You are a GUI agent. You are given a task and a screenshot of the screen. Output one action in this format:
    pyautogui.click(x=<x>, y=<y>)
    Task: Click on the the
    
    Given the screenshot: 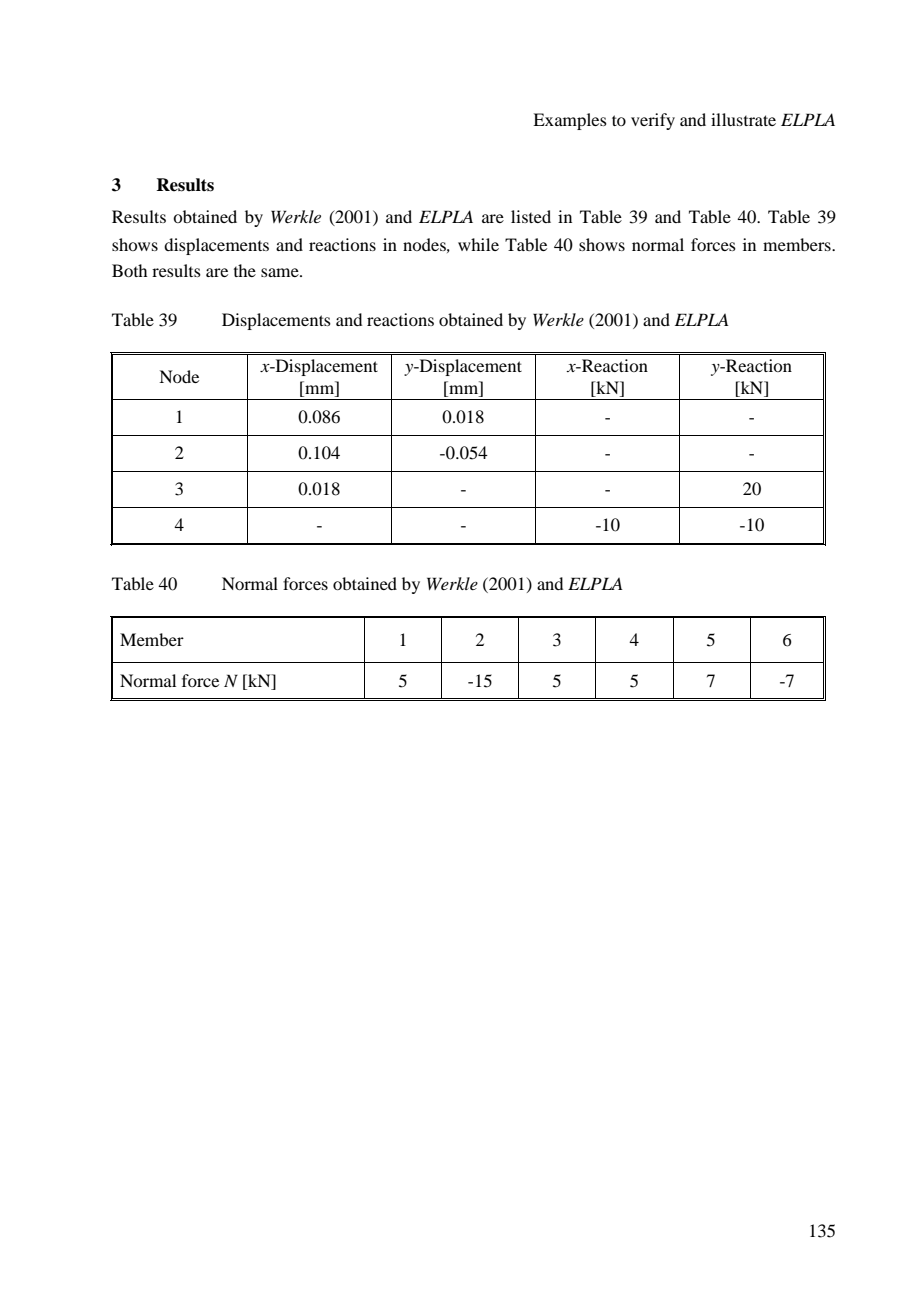 What is the action you would take?
    pyautogui.click(x=245, y=270)
